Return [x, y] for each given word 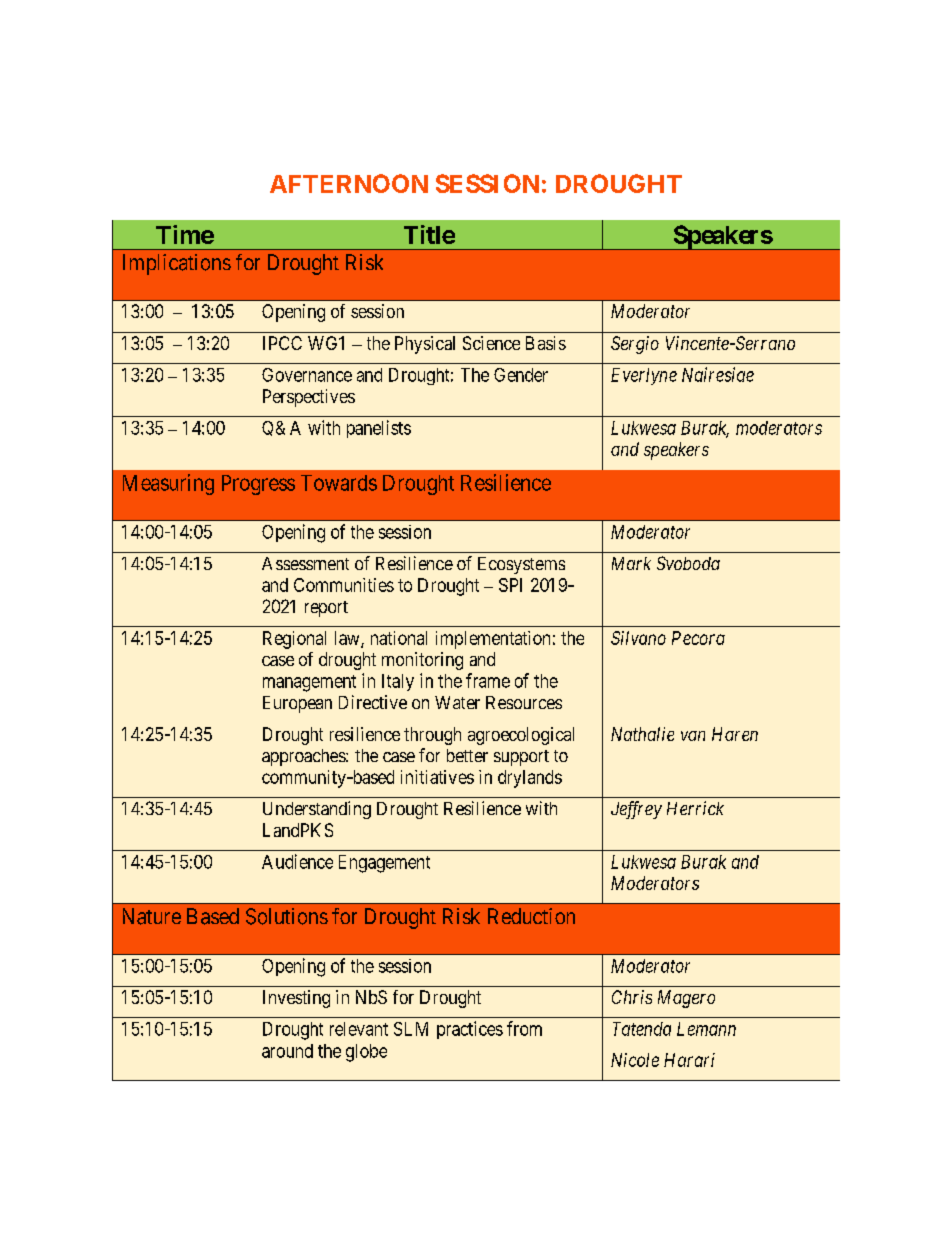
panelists [379, 429]
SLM [411, 1029]
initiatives [437, 777]
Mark [631, 563]
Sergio [635, 345]
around [287, 1051]
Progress [258, 485]
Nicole [635, 1060]
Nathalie [642, 734]
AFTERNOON [349, 183]
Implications [177, 264]
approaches [304, 757]
